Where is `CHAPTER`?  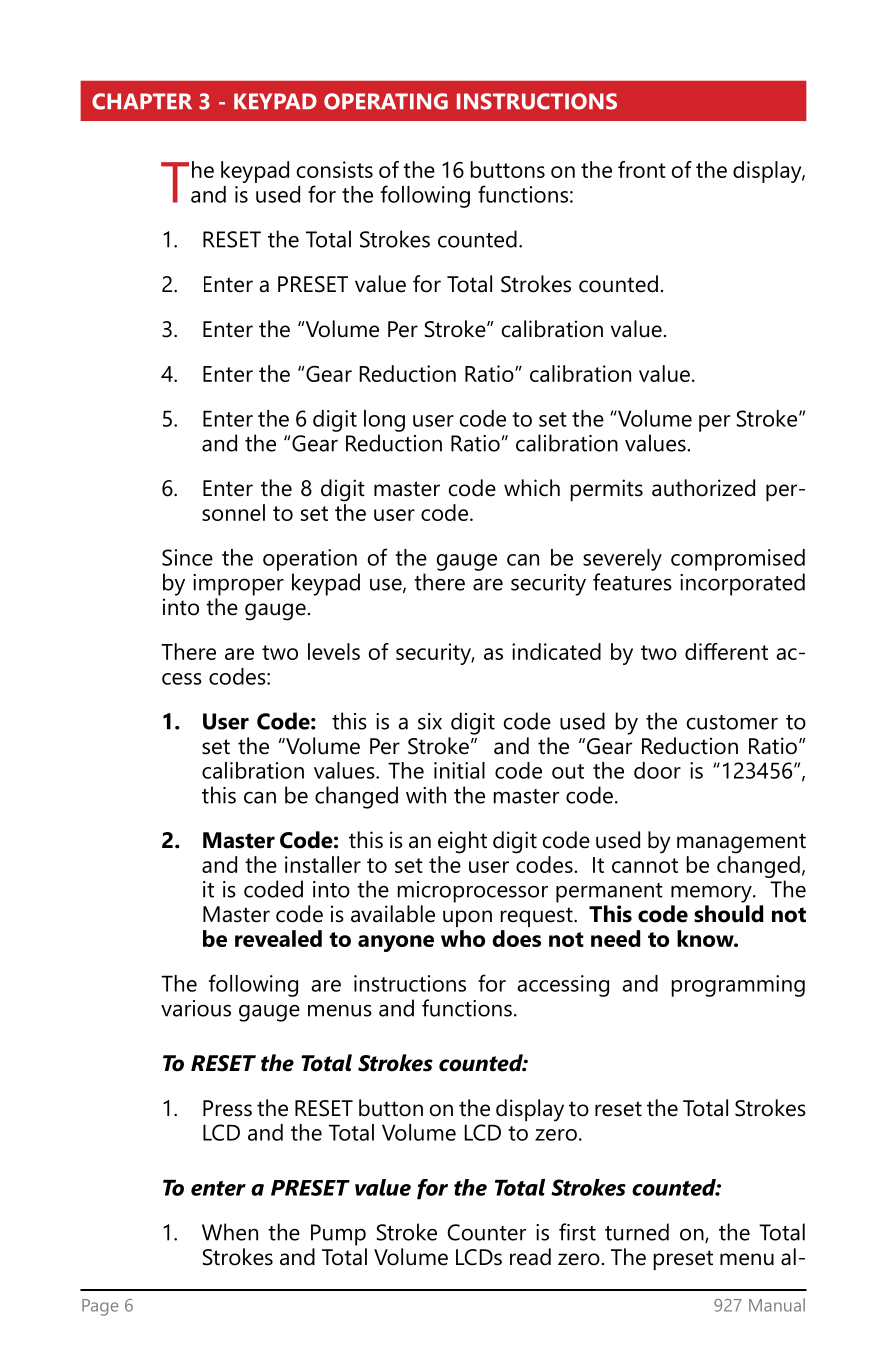
CHAPTER is located at coordinates (142, 101).
